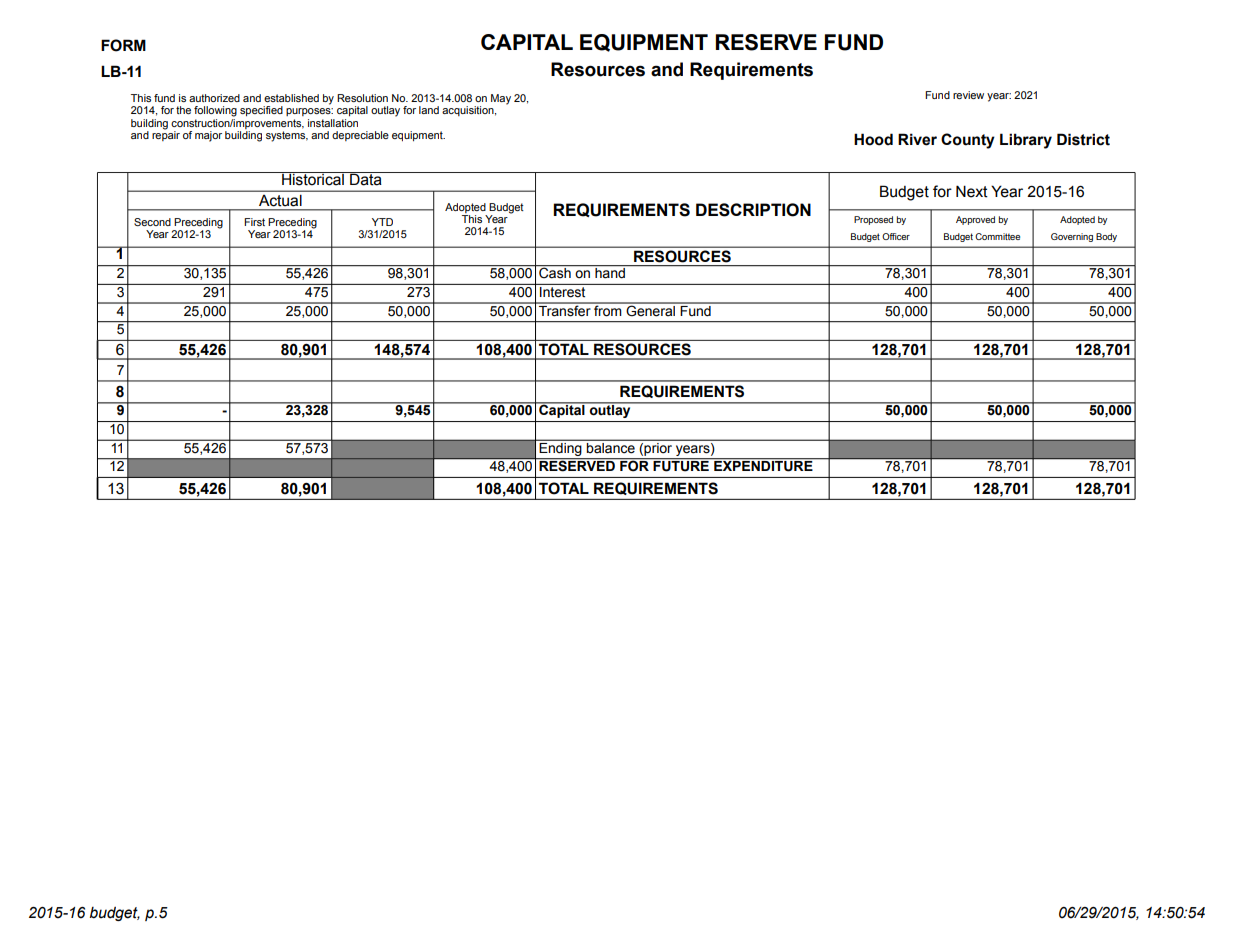  Describe the element at coordinates (208, 136) in the image. I see `major` at that location.
